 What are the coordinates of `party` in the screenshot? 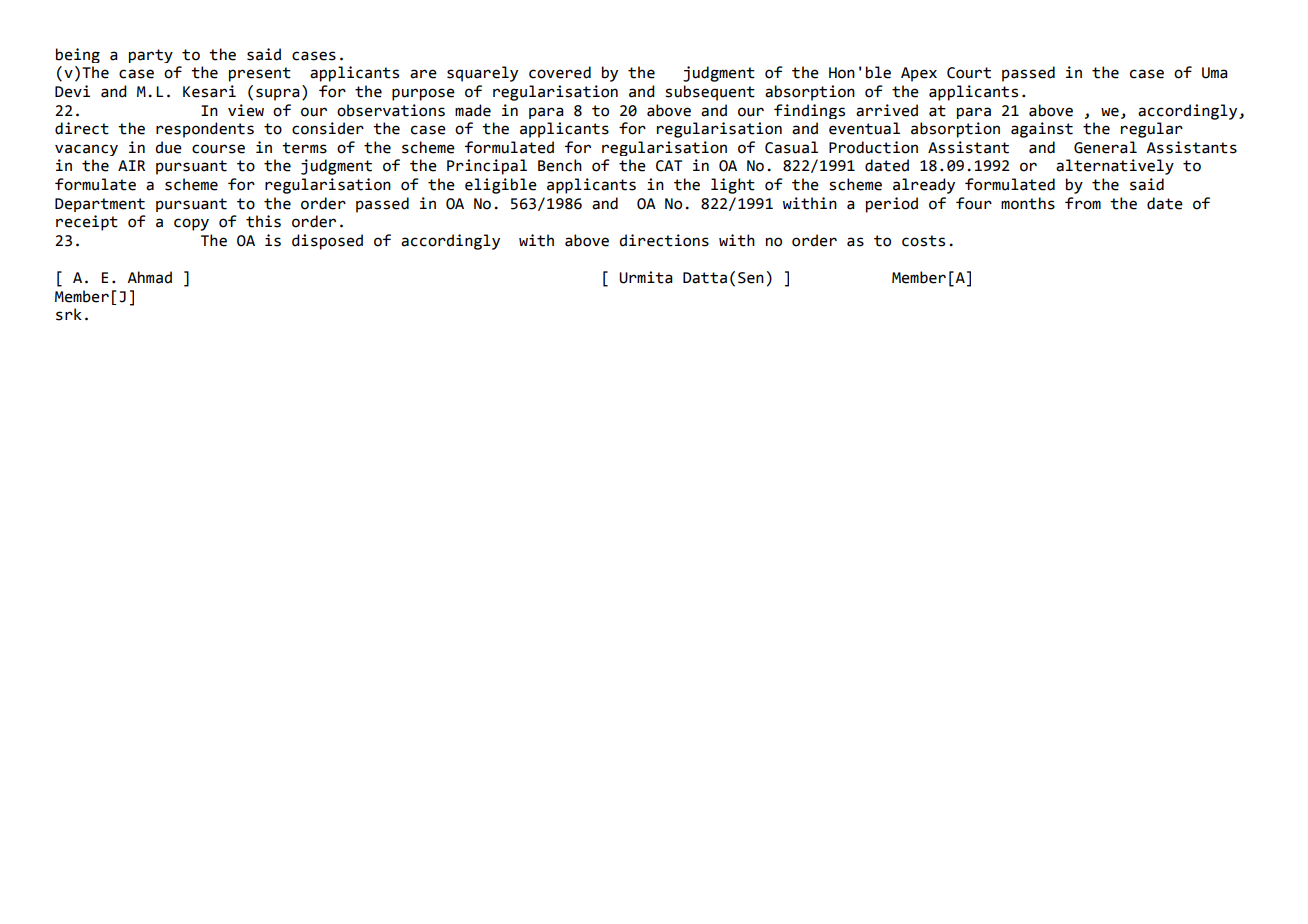 It's located at (151, 56).
